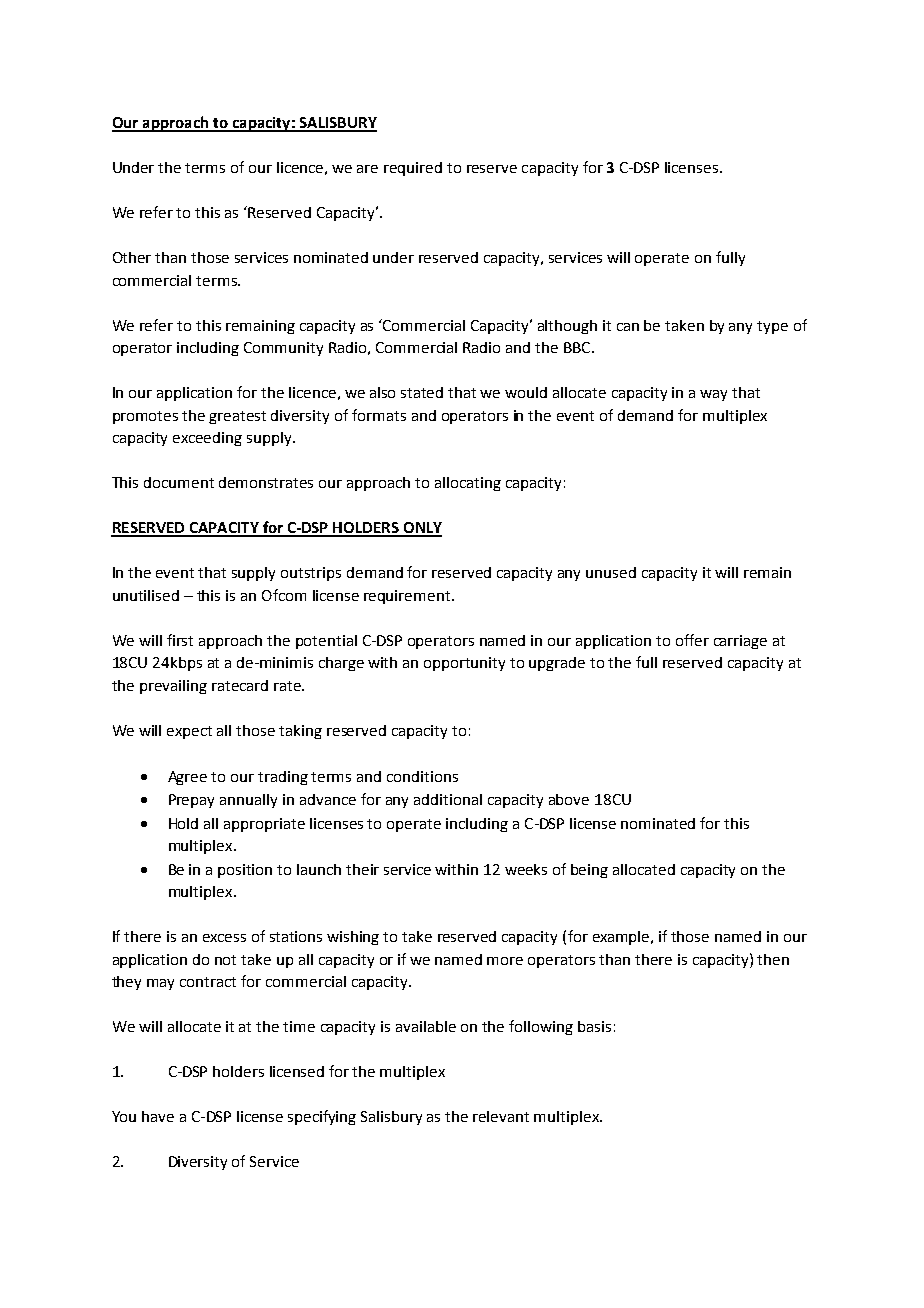  Describe the element at coordinates (413, 169) in the screenshot. I see `required` at that location.
